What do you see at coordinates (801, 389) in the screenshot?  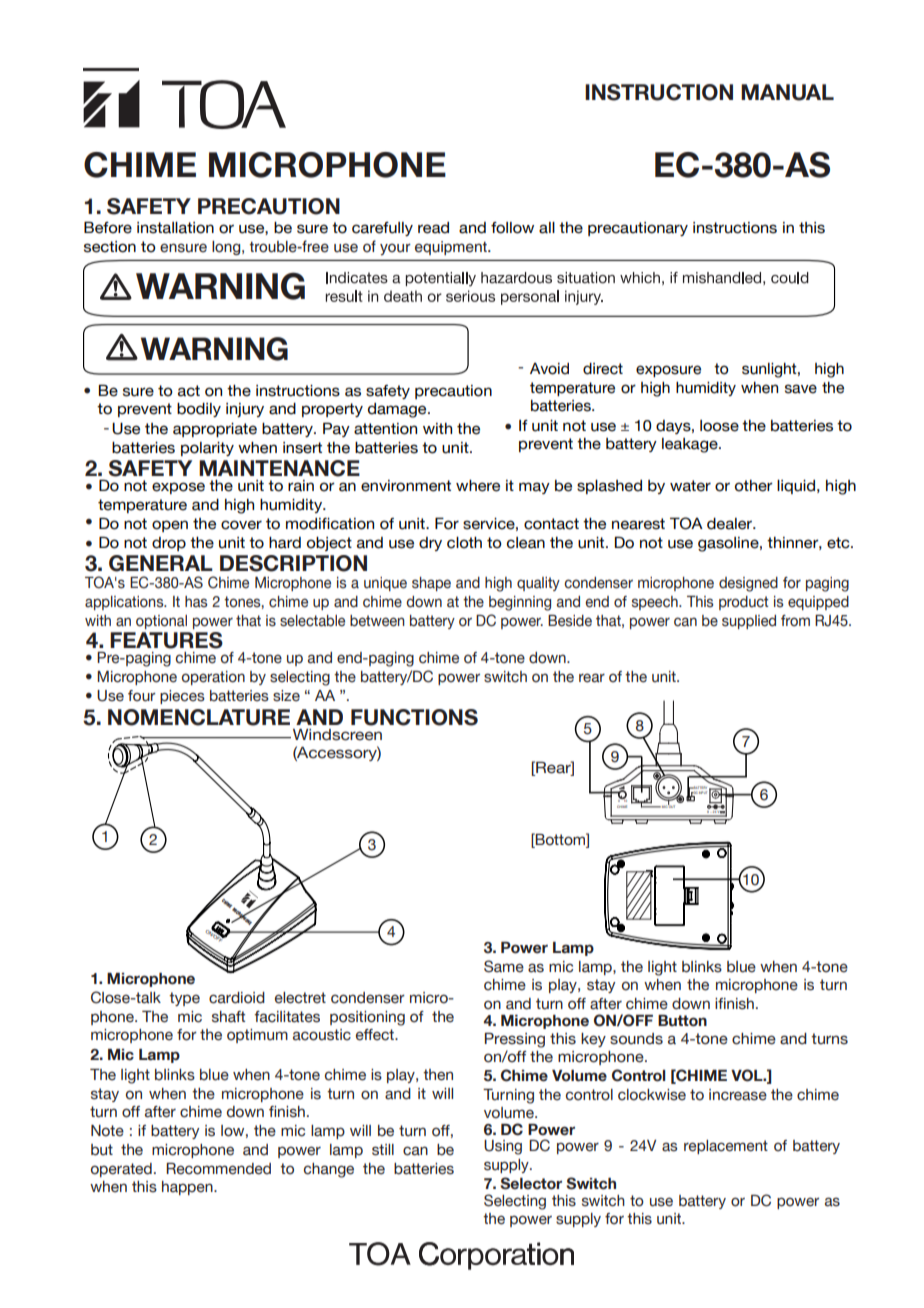 I see `save` at bounding box center [801, 389].
